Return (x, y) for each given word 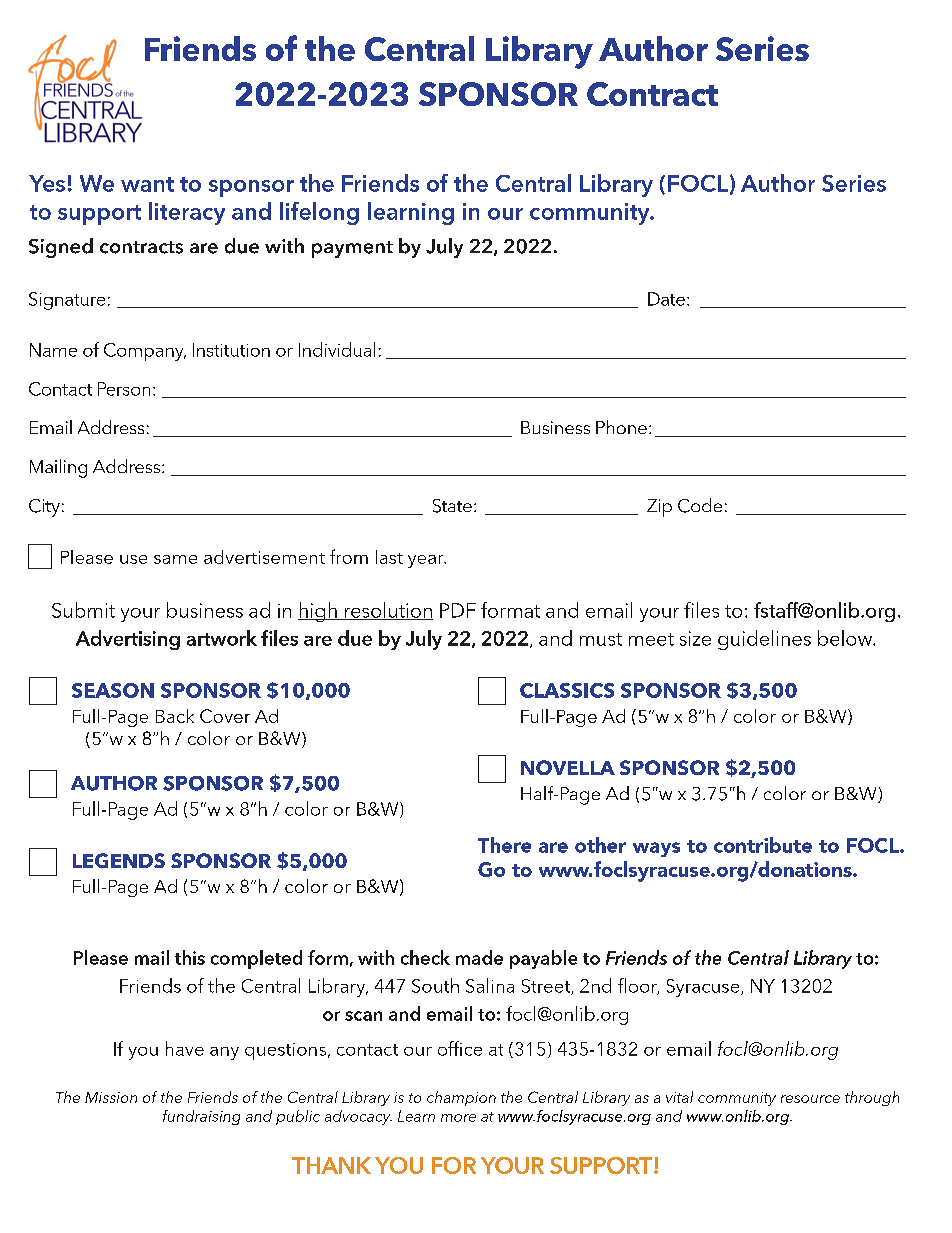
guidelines (764, 640)
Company (145, 352)
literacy (187, 213)
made (479, 957)
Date (666, 299)
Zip (659, 508)
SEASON (113, 690)
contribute (763, 845)
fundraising (201, 1117)
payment (352, 249)
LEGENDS (119, 860)
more (458, 1118)
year (427, 561)
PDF (458, 610)
